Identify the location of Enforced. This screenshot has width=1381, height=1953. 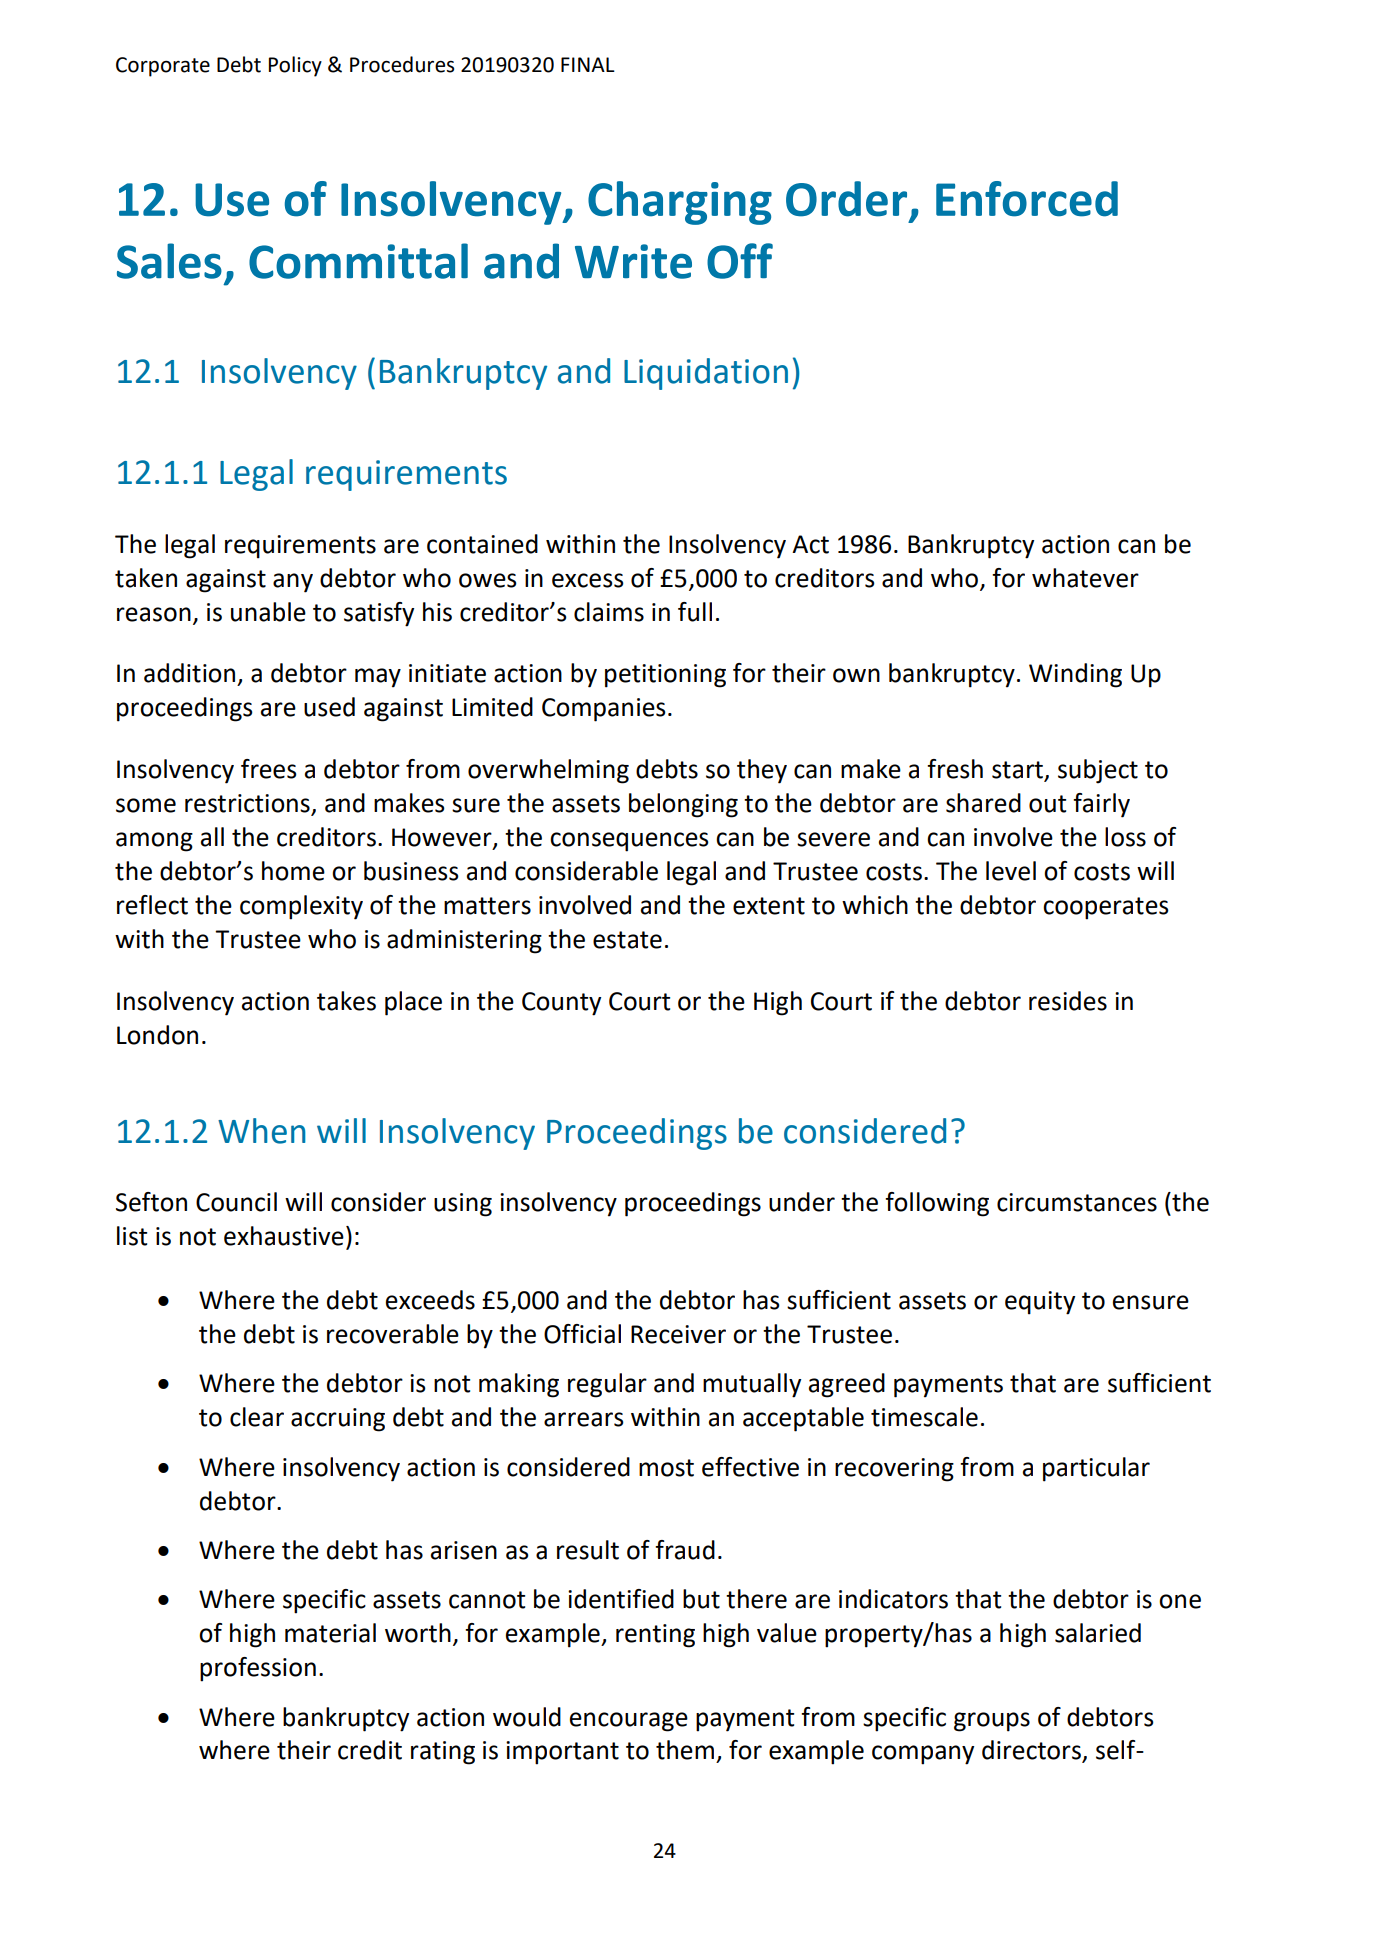
(1027, 199).
